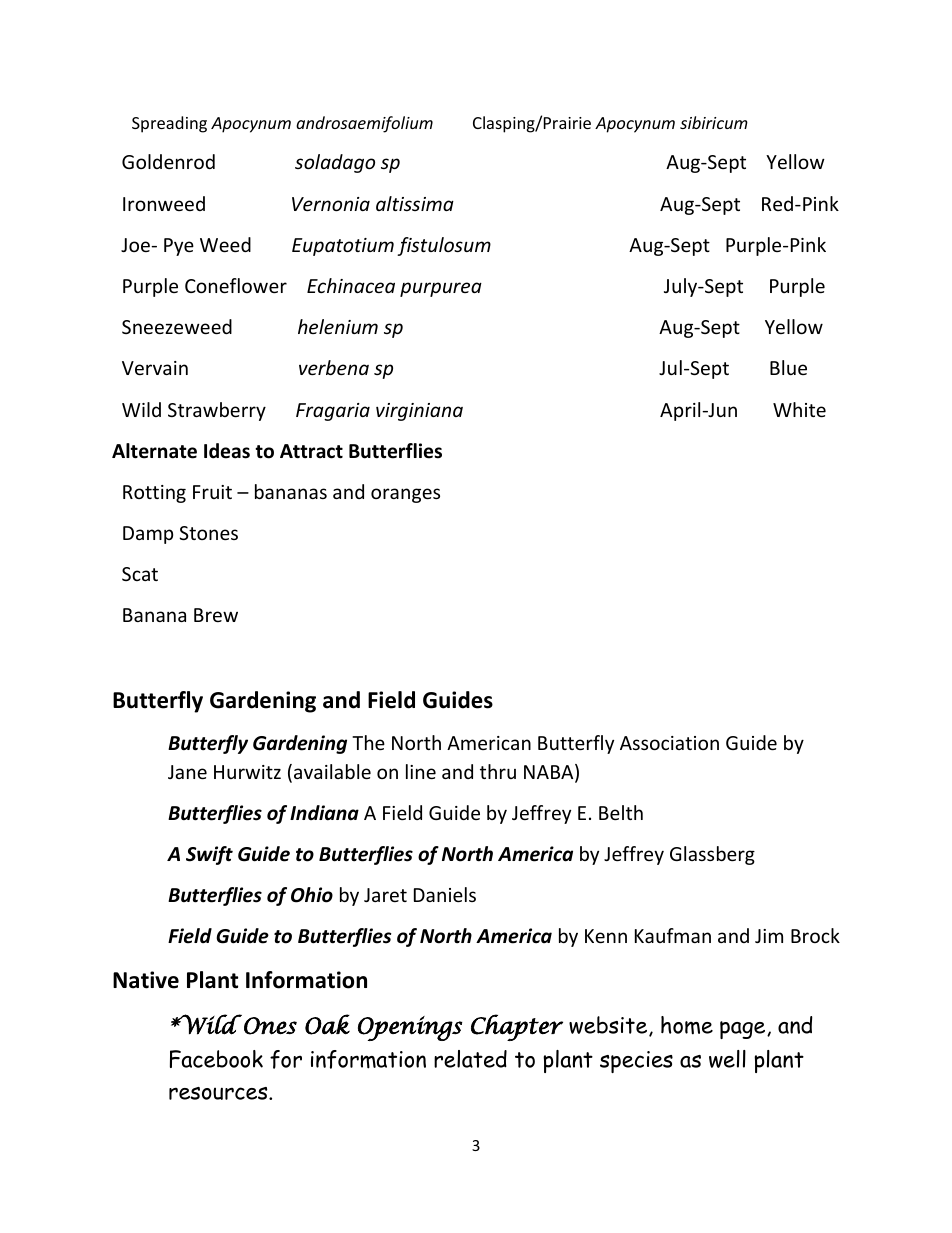  What do you see at coordinates (669, 743) in the document?
I see `Association` at bounding box center [669, 743].
